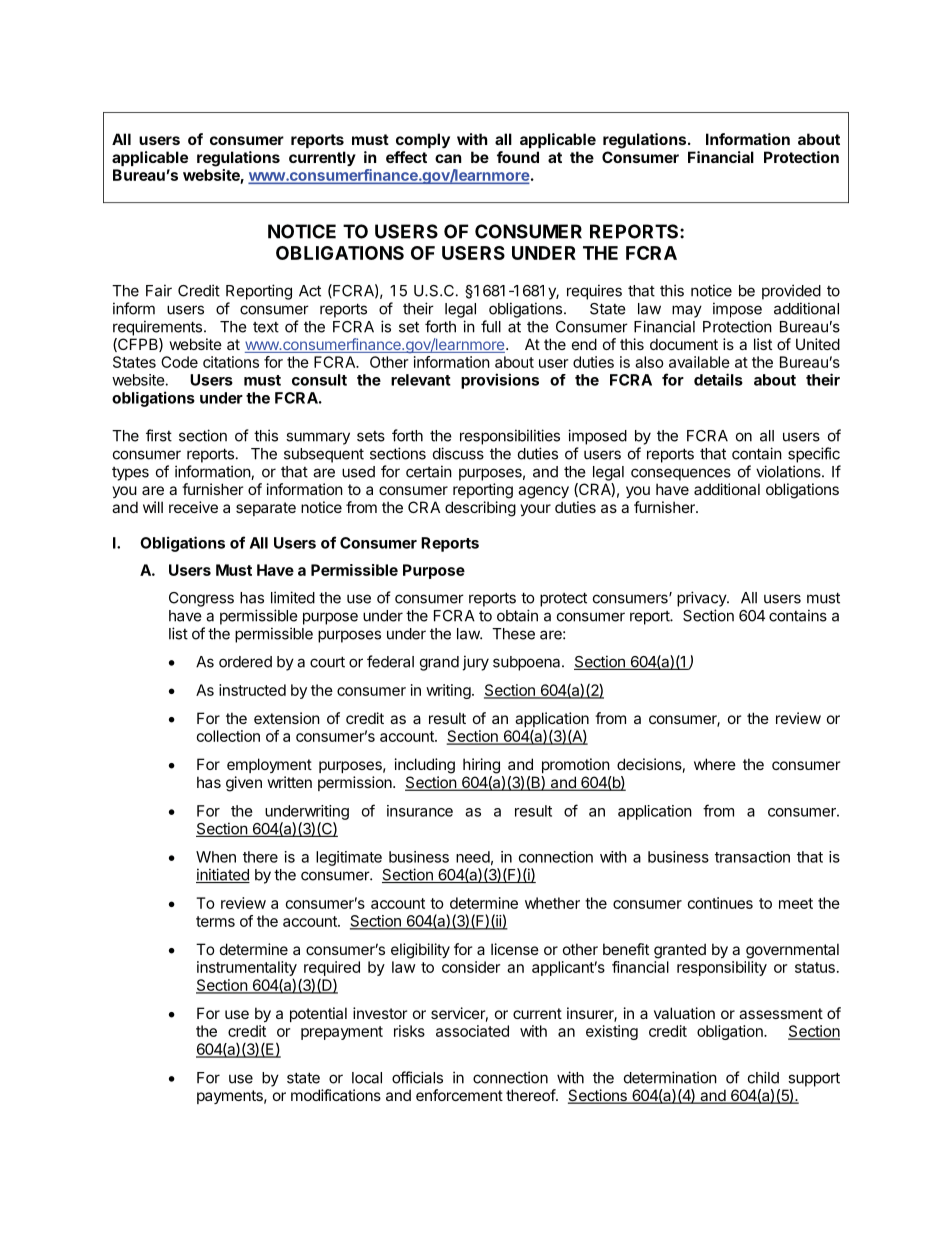  Describe the element at coordinates (500, 381) in the screenshot. I see `provisions` at that location.
